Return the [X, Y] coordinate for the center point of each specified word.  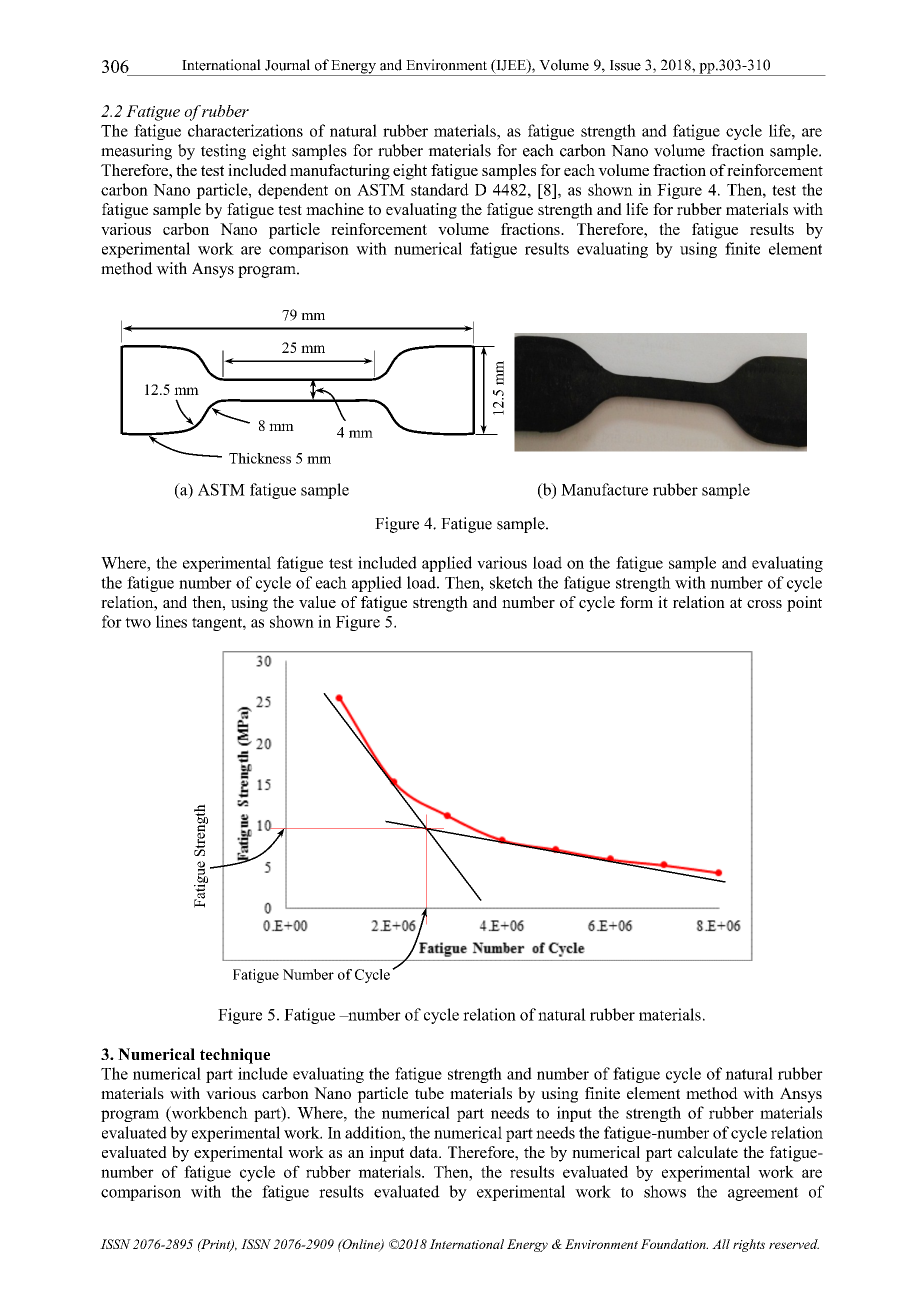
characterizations [245, 130]
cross [764, 604]
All [721, 1244]
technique [235, 1056]
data [425, 1152]
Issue [625, 65]
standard [440, 189]
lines [171, 621]
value [317, 602]
